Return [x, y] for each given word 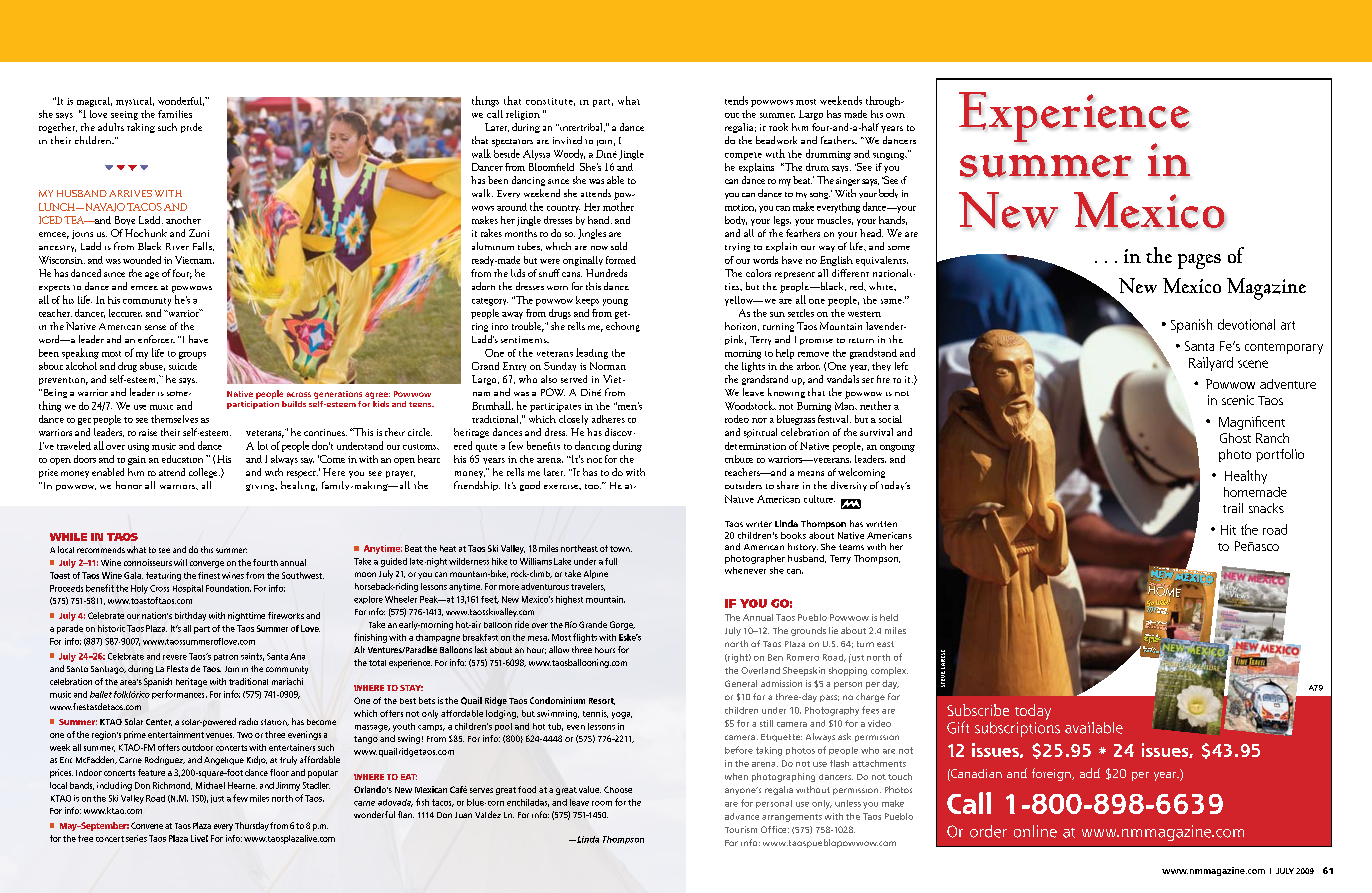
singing [890, 156]
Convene [147, 825]
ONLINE [1035, 831]
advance [742, 816]
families [175, 114]
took [778, 127]
